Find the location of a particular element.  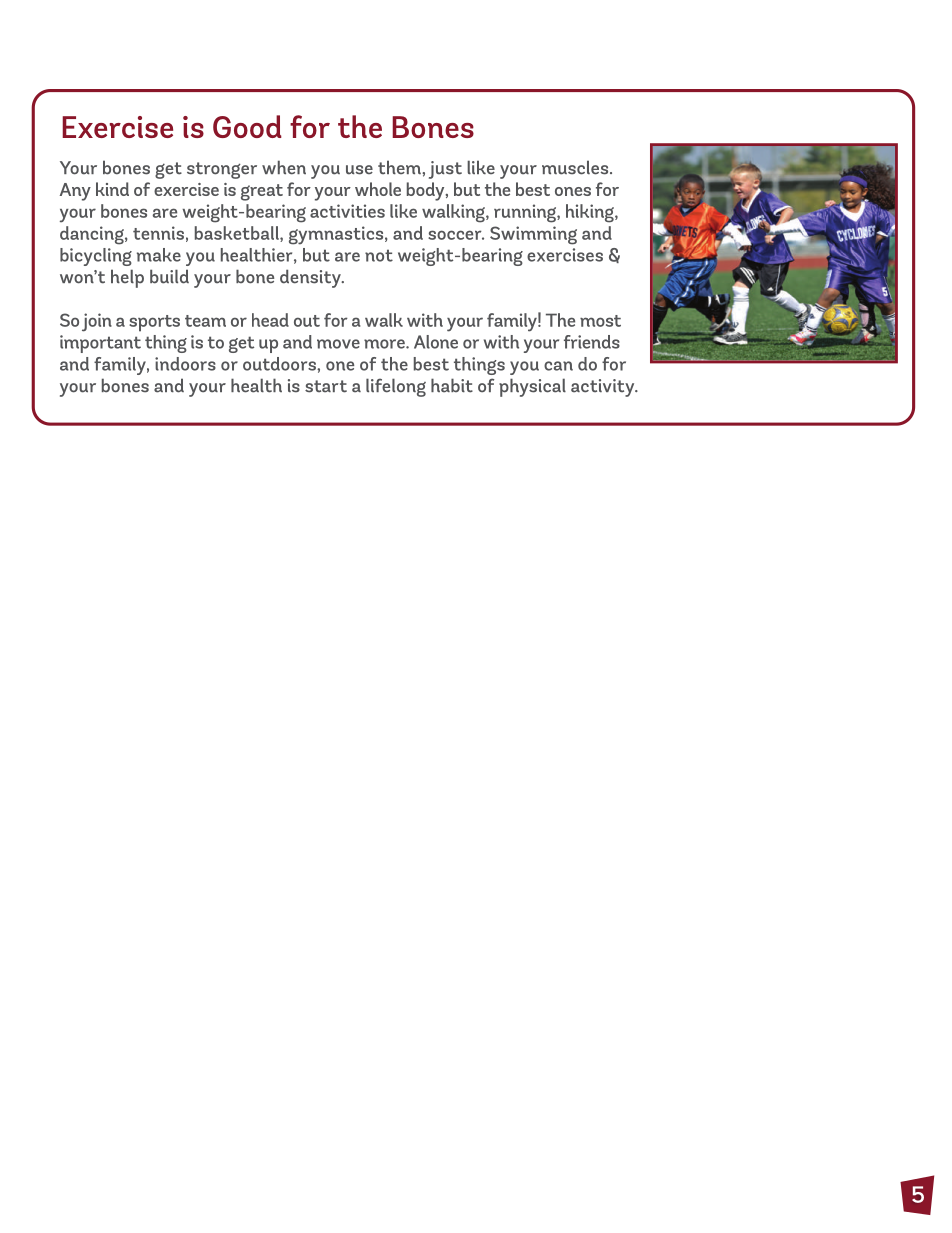

make is located at coordinates (159, 255).
